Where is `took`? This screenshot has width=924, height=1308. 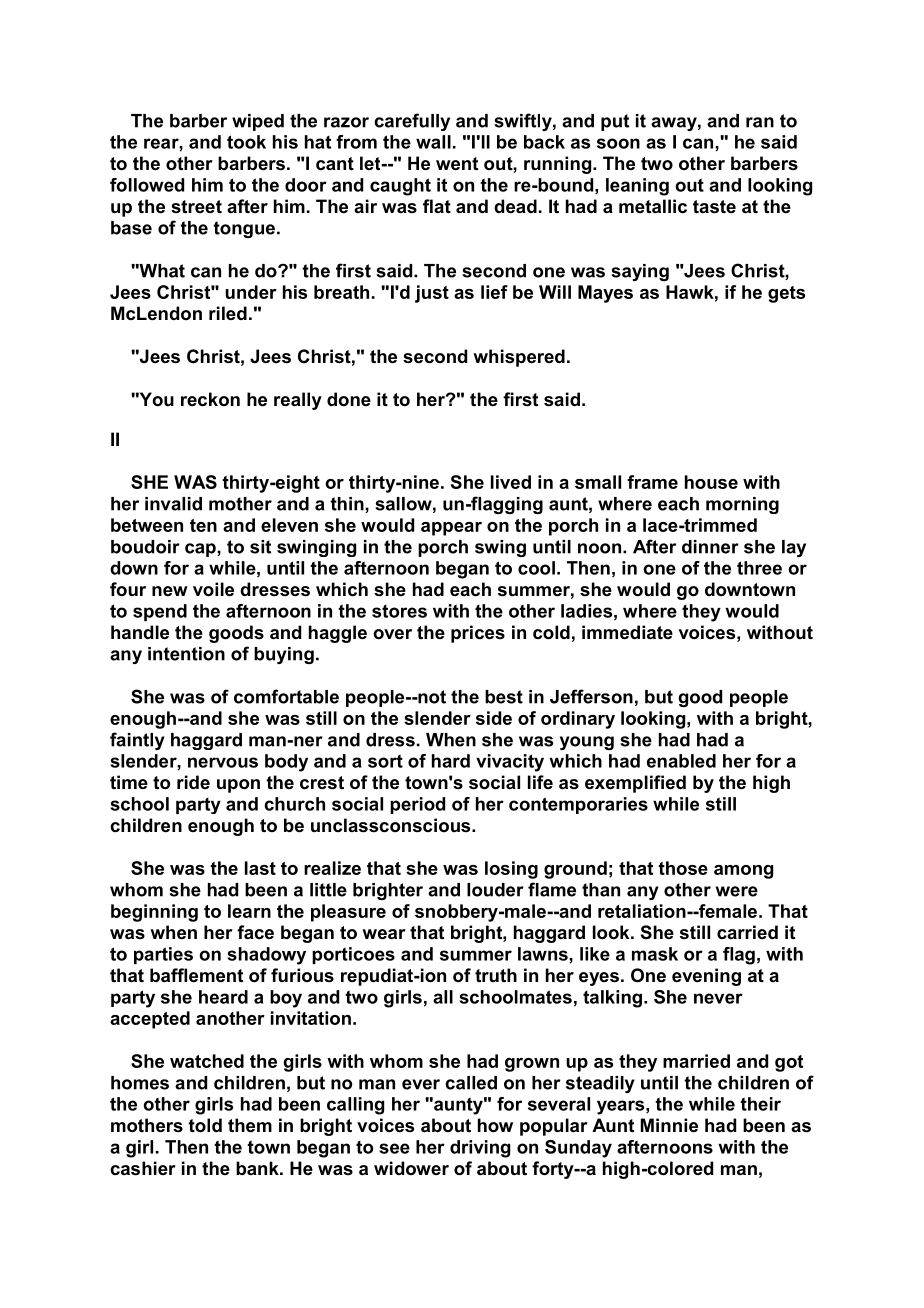
took is located at coordinates (246, 142).
